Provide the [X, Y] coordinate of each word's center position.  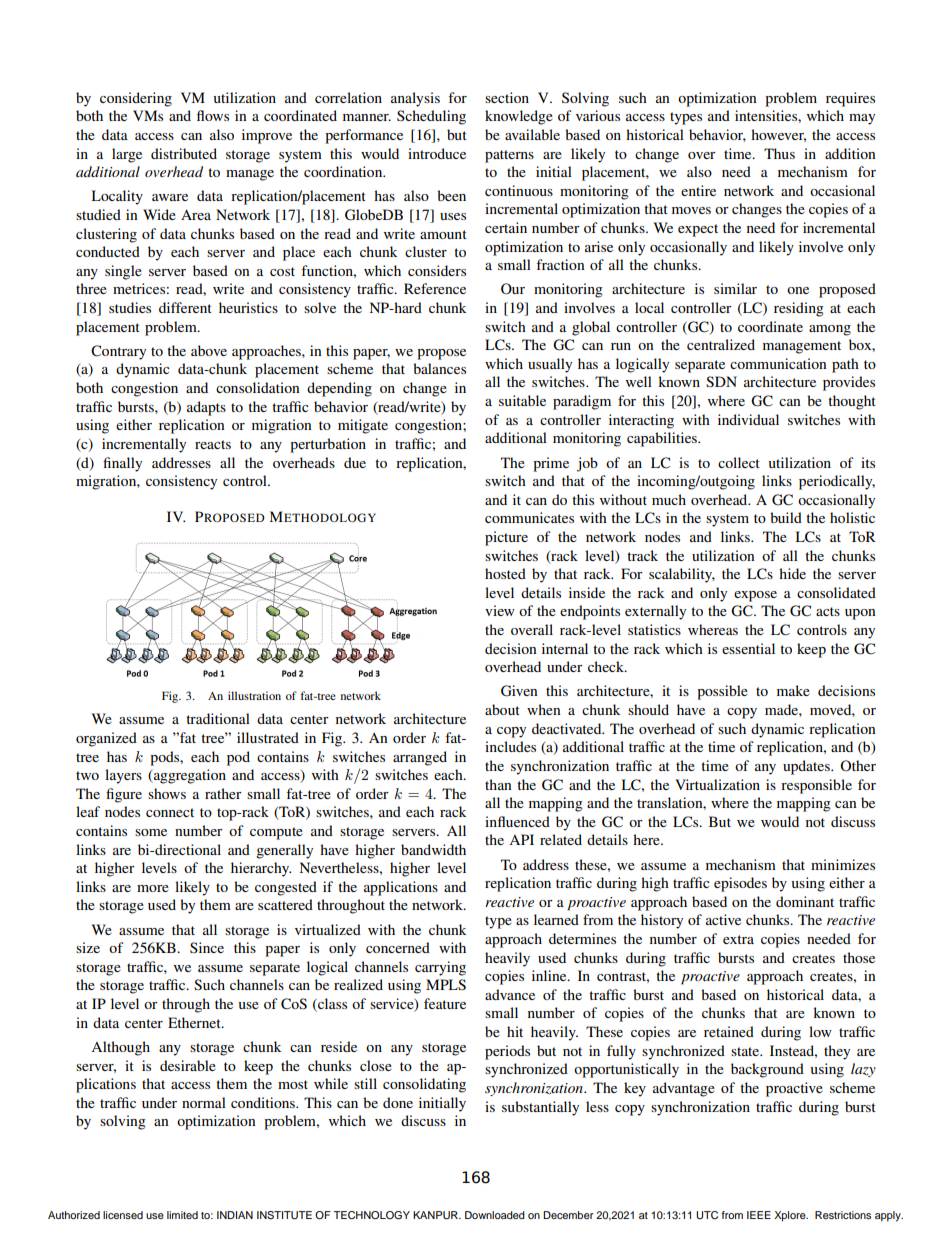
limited [182, 1215]
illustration [254, 695]
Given [519, 691]
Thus [779, 153]
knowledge [519, 117]
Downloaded [495, 1215]
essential [748, 648]
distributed [184, 153]
